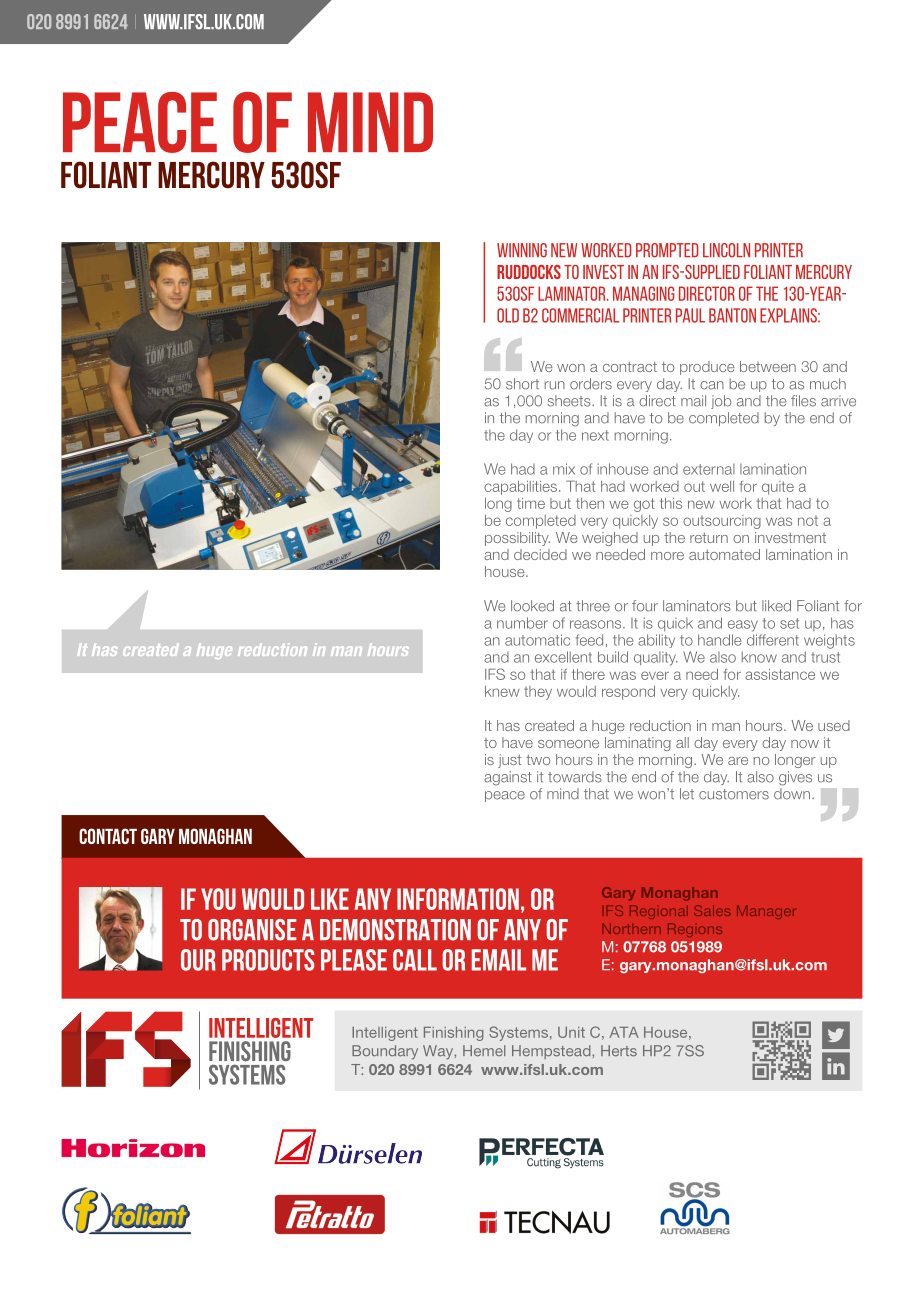 The image size is (924, 1308). I want to click on commercial, so click(580, 315).
